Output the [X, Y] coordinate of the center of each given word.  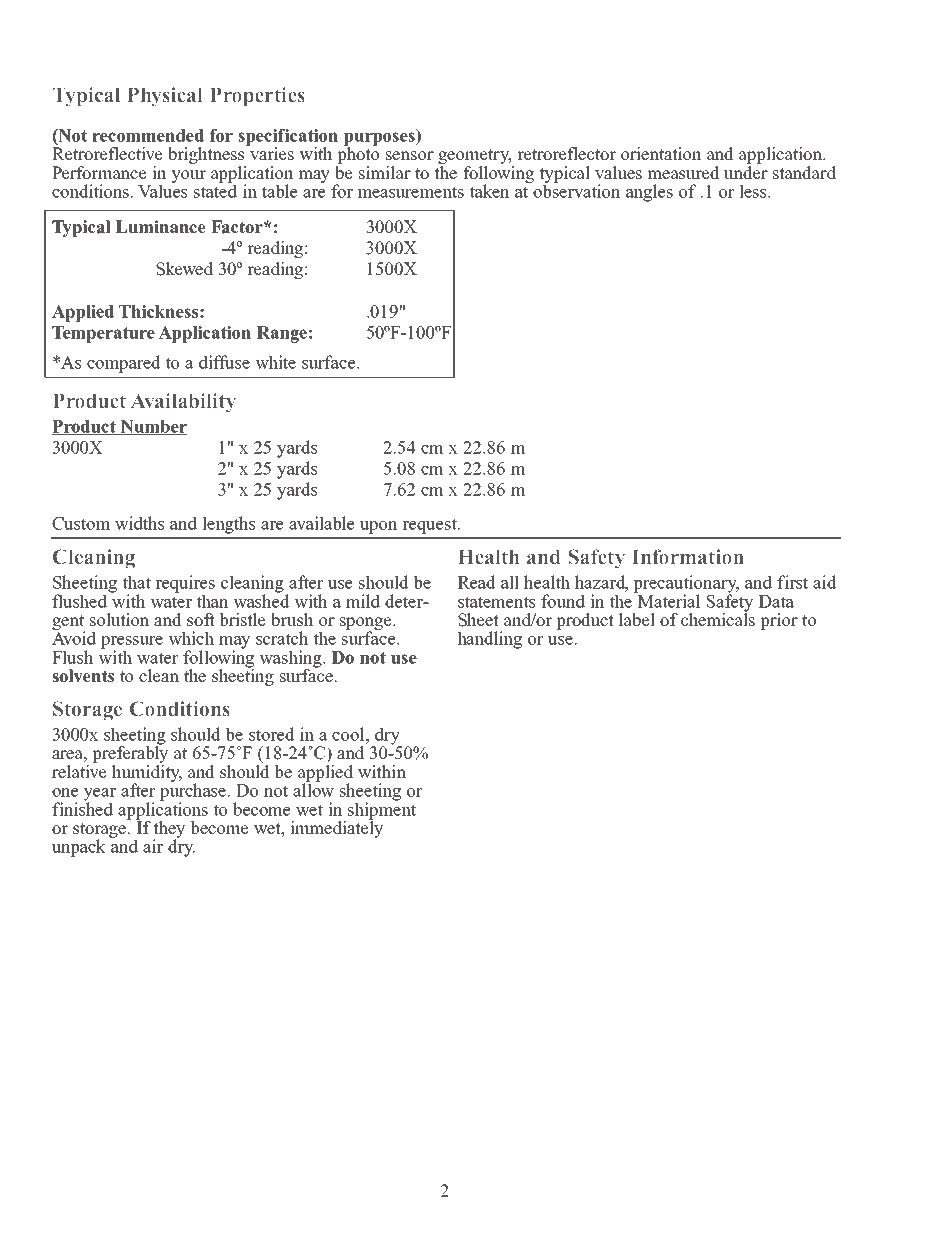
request [430, 526]
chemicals [718, 619]
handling [489, 640]
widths [139, 523]
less [754, 191]
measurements [410, 192]
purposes [380, 140]
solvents [83, 676]
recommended [148, 135]
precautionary [686, 585]
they [169, 830]
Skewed [184, 269]
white [275, 362]
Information [688, 556]
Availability [183, 403]
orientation [661, 154]
